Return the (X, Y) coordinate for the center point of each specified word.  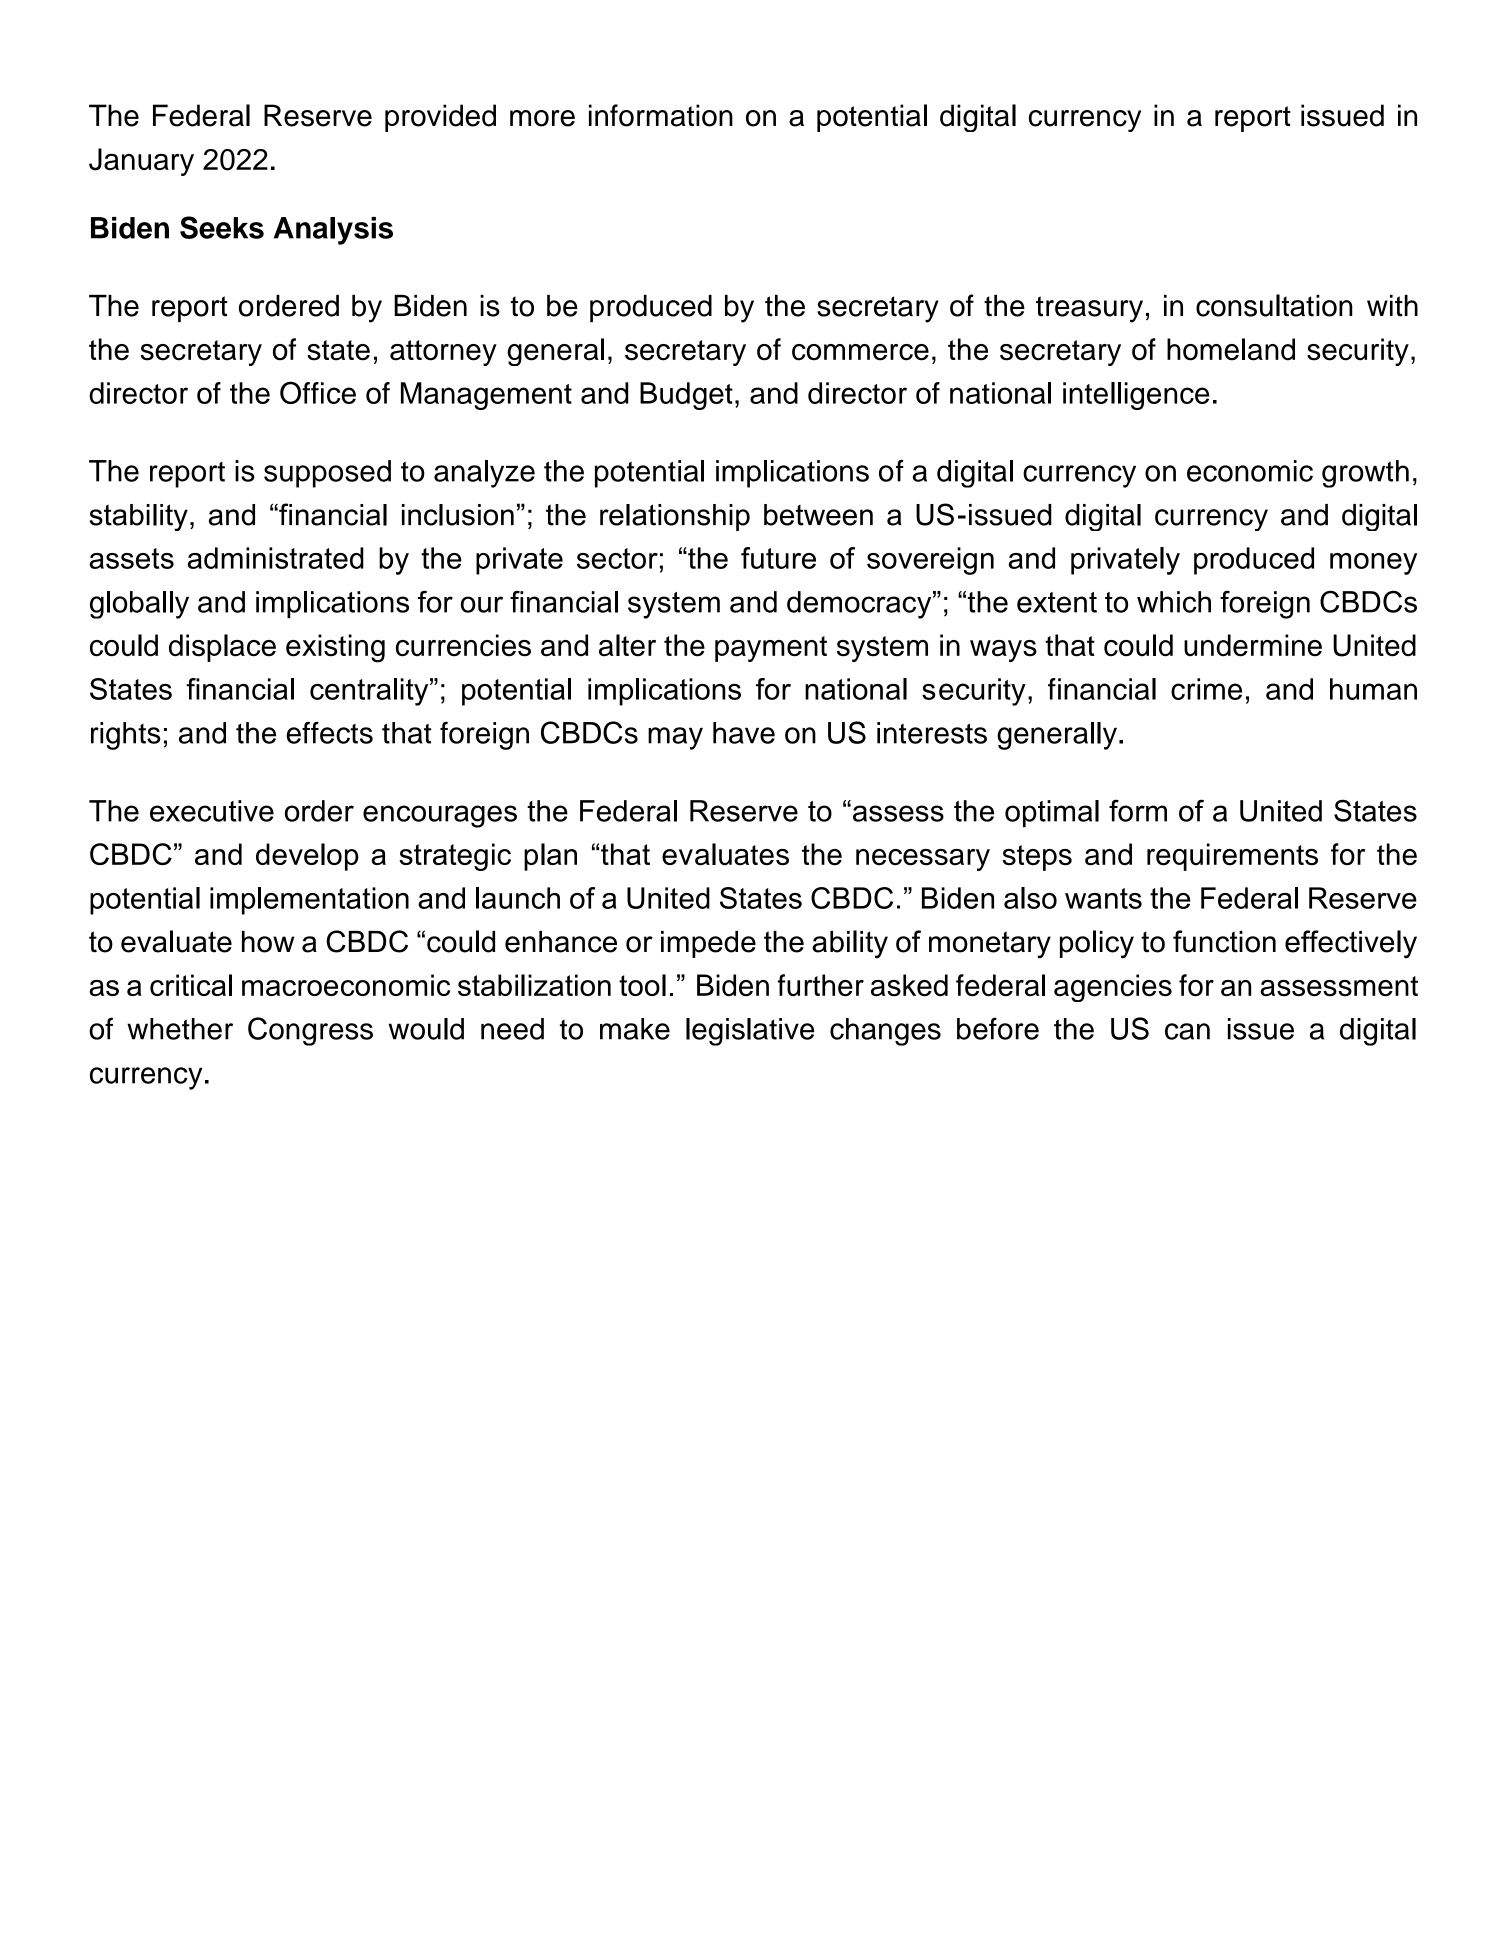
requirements (1232, 857)
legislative (750, 1032)
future (778, 558)
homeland (1231, 349)
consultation (1274, 305)
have (744, 733)
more (542, 118)
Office (318, 392)
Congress (310, 1031)
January (141, 162)
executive (212, 811)
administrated (276, 558)
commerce (860, 352)
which (1174, 602)
